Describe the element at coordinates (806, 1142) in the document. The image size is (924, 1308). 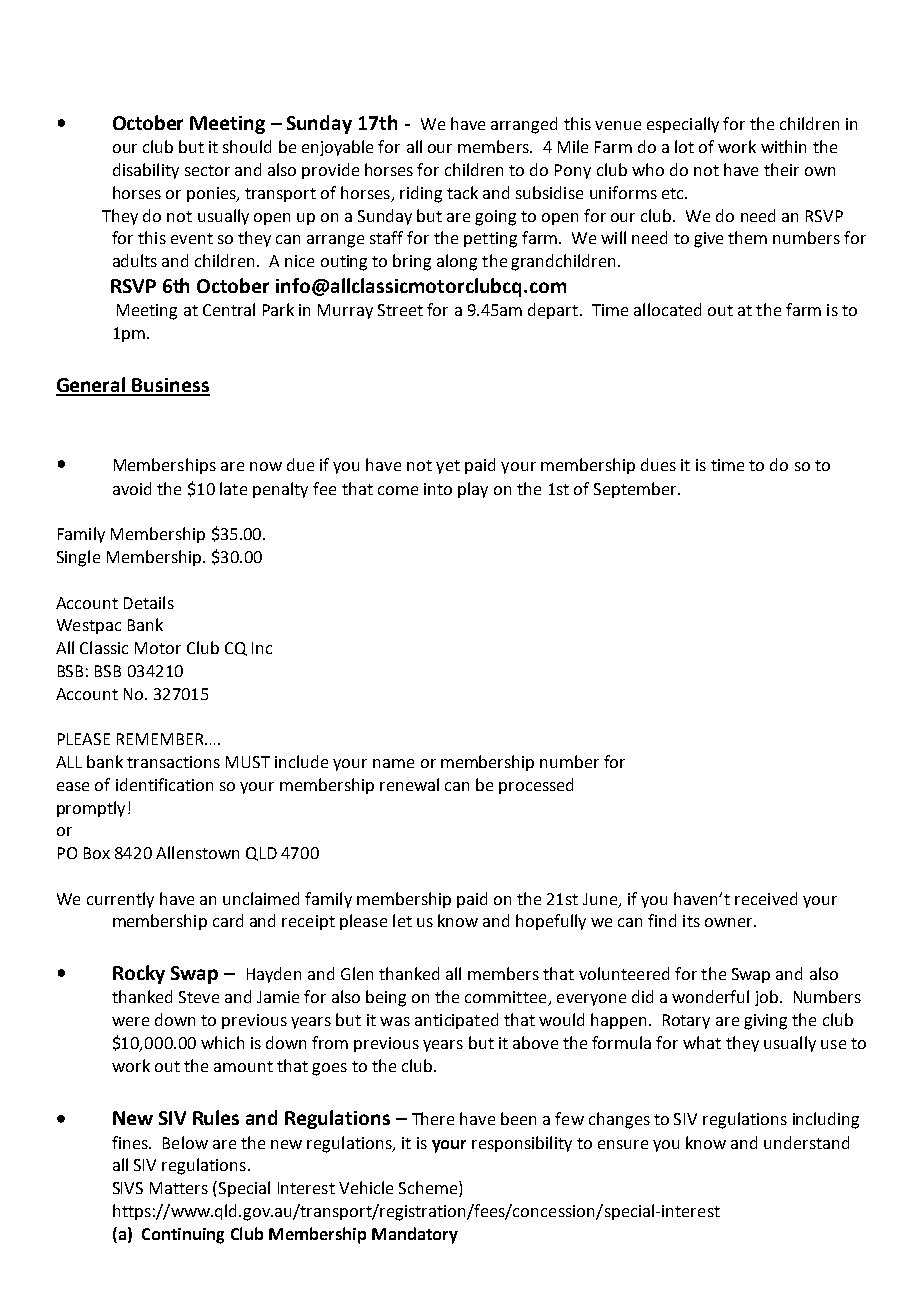
I see `understand` at that location.
